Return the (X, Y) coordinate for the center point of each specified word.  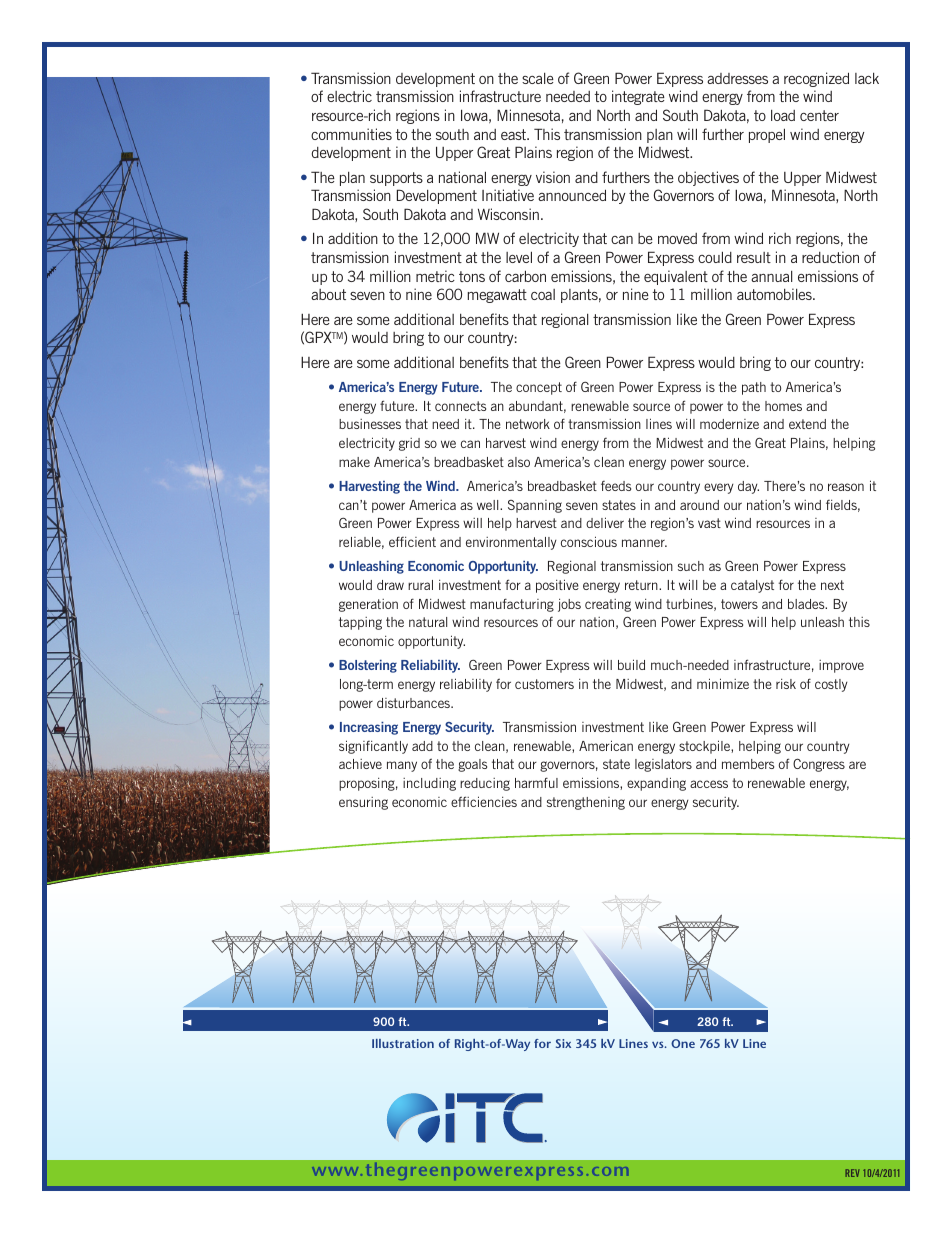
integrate (638, 97)
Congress (819, 765)
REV (852, 1173)
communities (351, 134)
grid (409, 444)
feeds (616, 486)
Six (563, 1043)
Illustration (403, 1043)
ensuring (363, 803)
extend (807, 424)
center (819, 115)
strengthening (586, 803)
